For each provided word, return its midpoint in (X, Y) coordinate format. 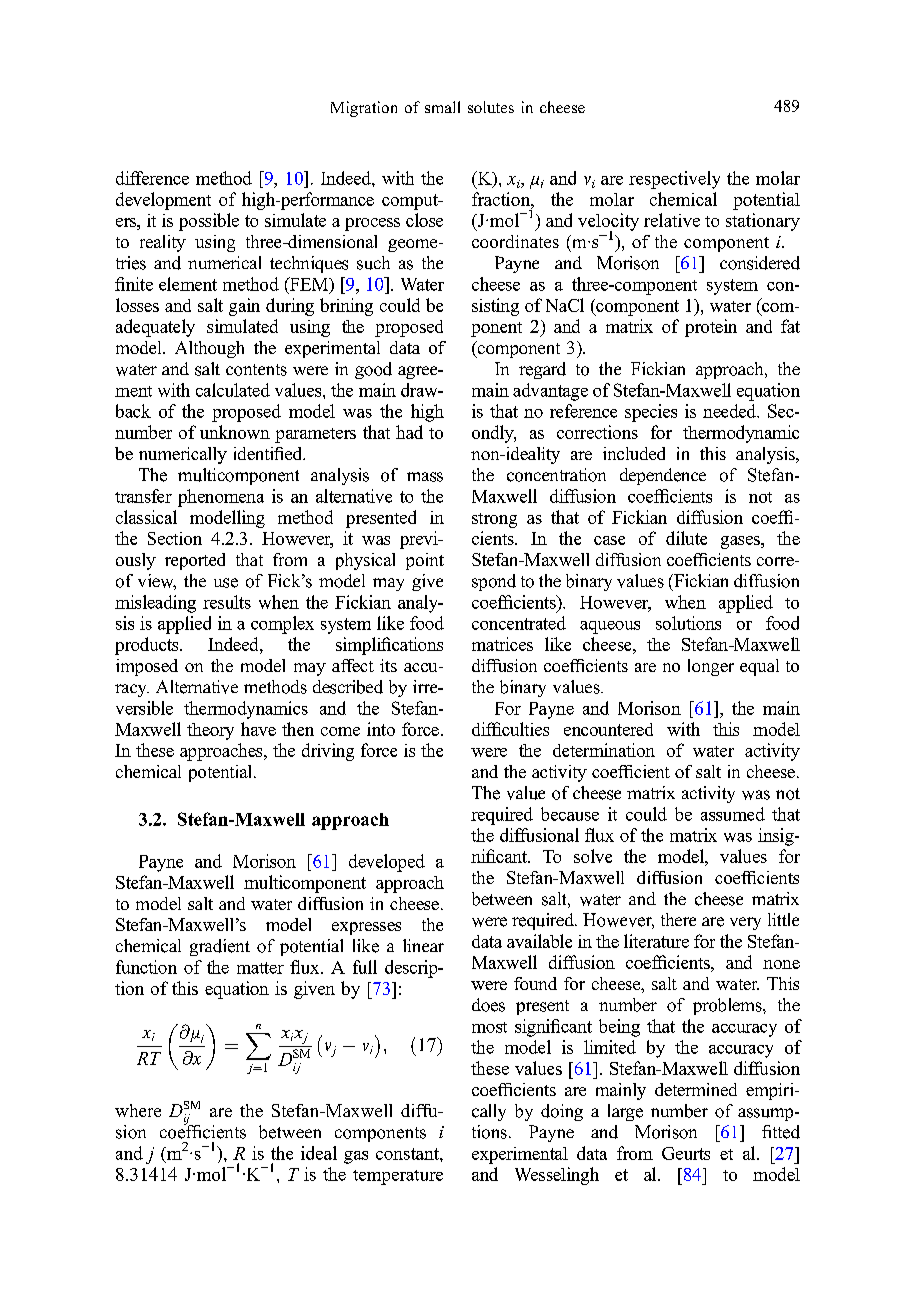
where (138, 1110)
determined (696, 1089)
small (442, 107)
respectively (674, 180)
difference (152, 178)
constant (408, 1154)
